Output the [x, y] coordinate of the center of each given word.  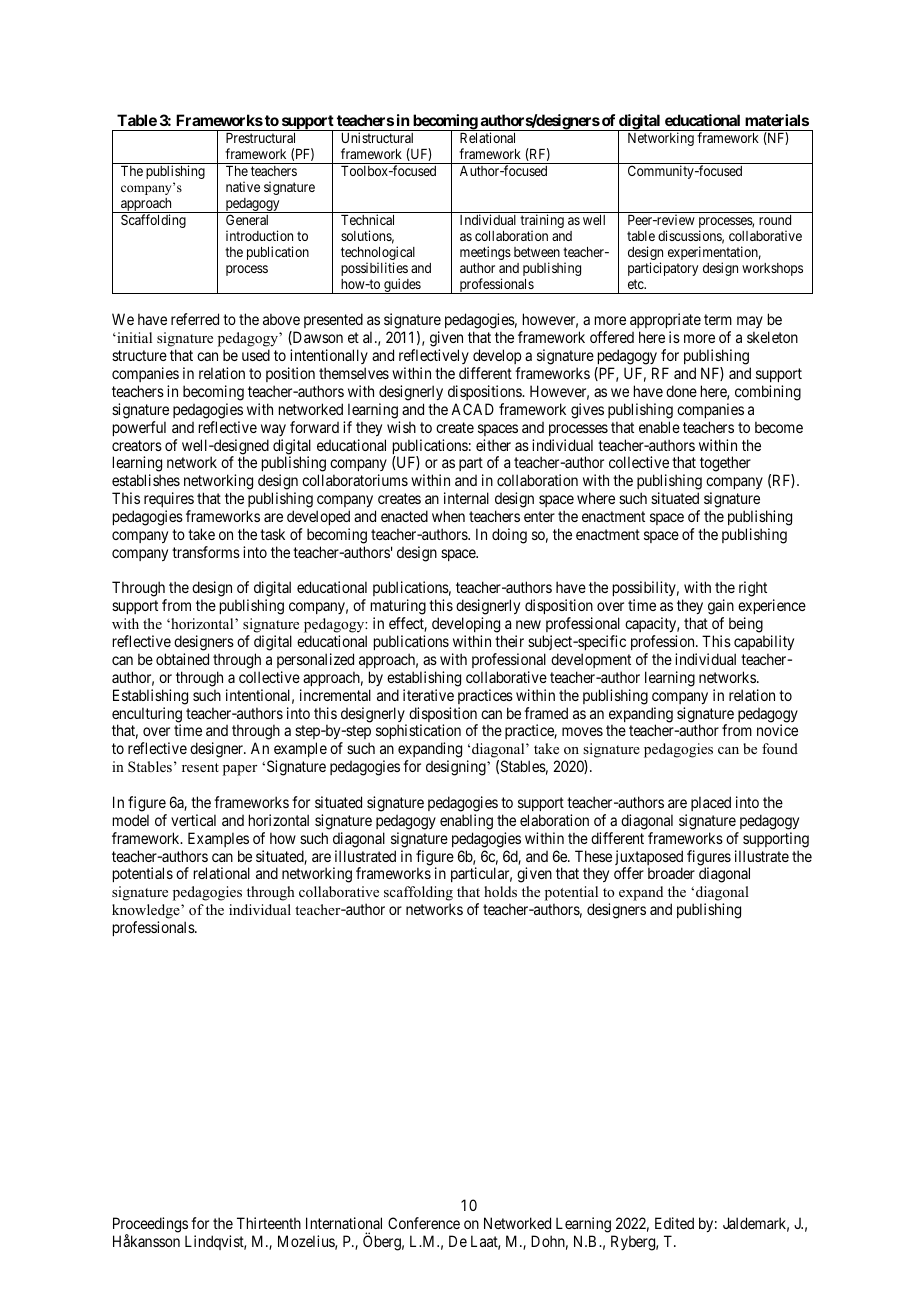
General [247, 219]
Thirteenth [269, 1223]
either [493, 445]
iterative [428, 695]
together [725, 464]
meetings [485, 253]
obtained [182, 659]
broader [671, 873]
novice [777, 730]
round [775, 220]
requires [169, 499]
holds [500, 892]
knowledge [147, 911]
